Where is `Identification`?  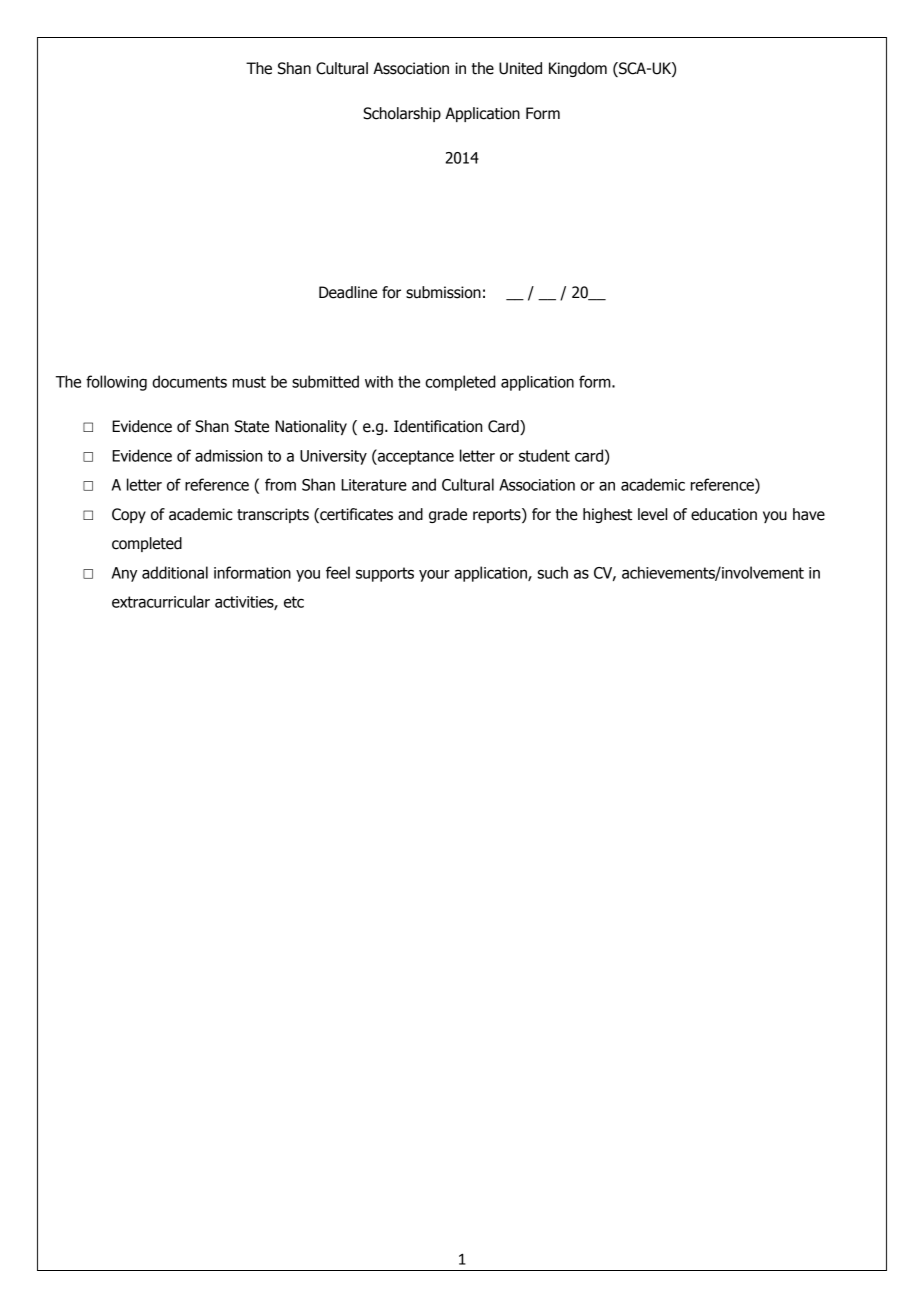
Identification is located at coordinates (438, 426).
